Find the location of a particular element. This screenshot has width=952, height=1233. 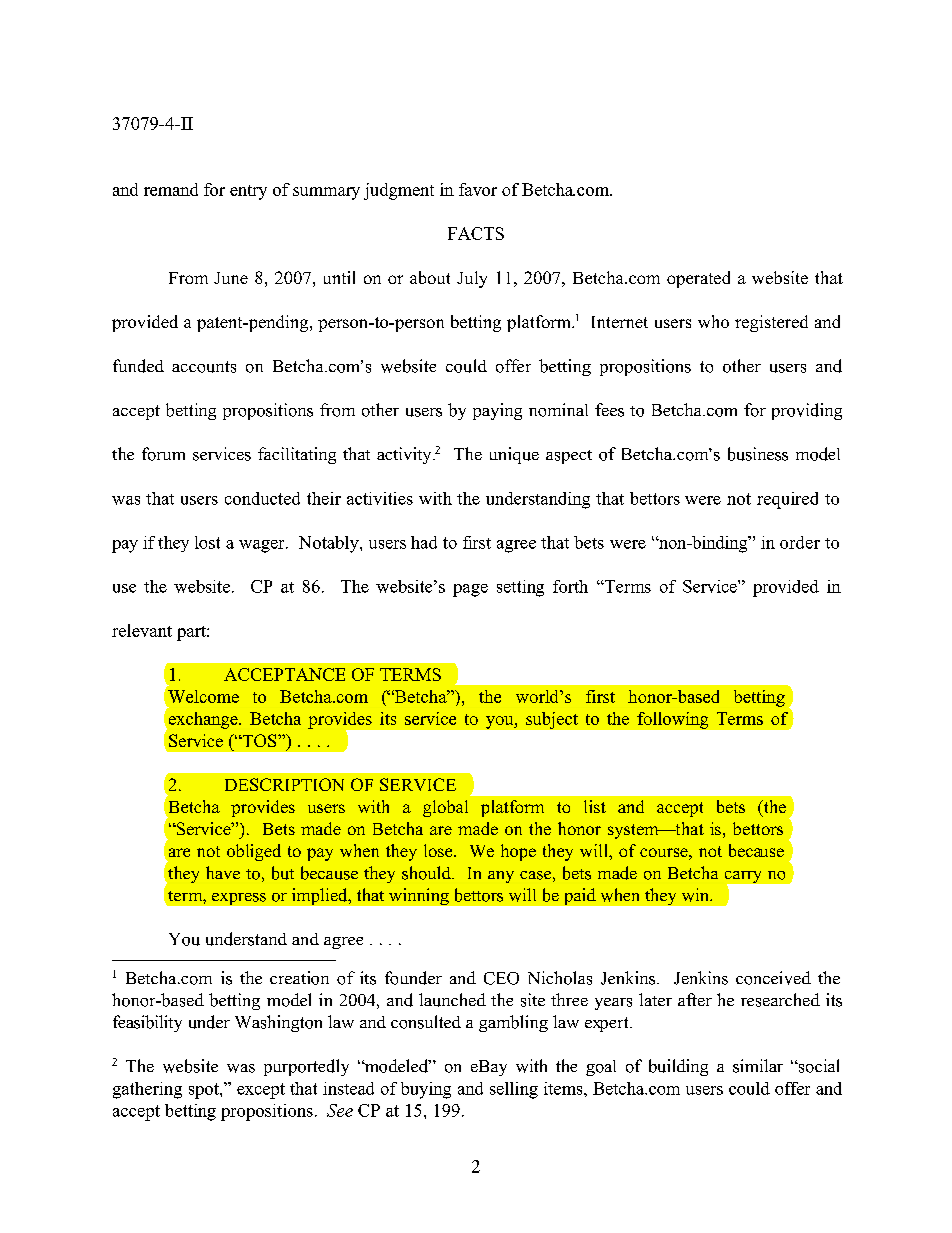

entry is located at coordinates (248, 192).
